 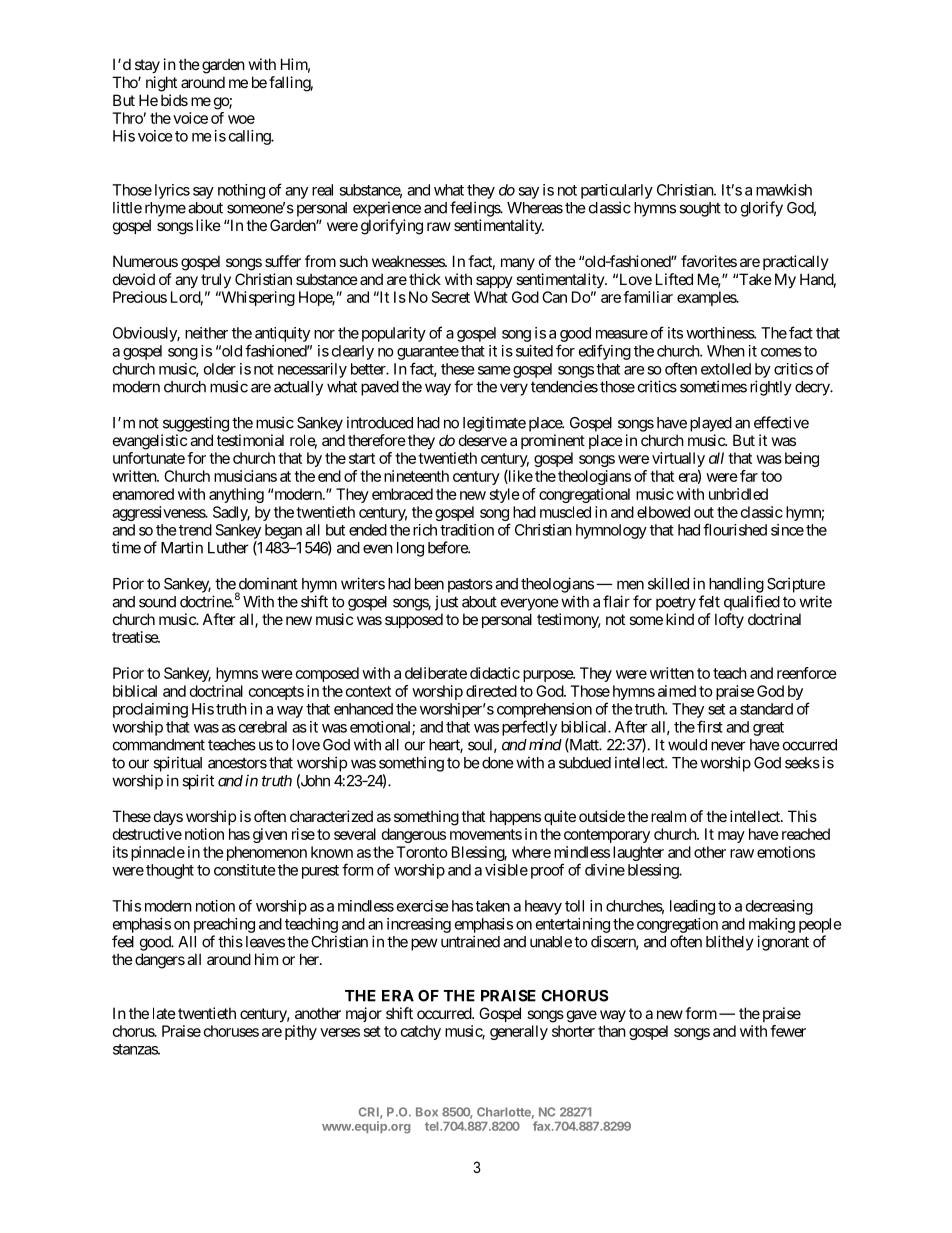 What do you see at coordinates (427, 1112) in the document?
I see `Box` at bounding box center [427, 1112].
